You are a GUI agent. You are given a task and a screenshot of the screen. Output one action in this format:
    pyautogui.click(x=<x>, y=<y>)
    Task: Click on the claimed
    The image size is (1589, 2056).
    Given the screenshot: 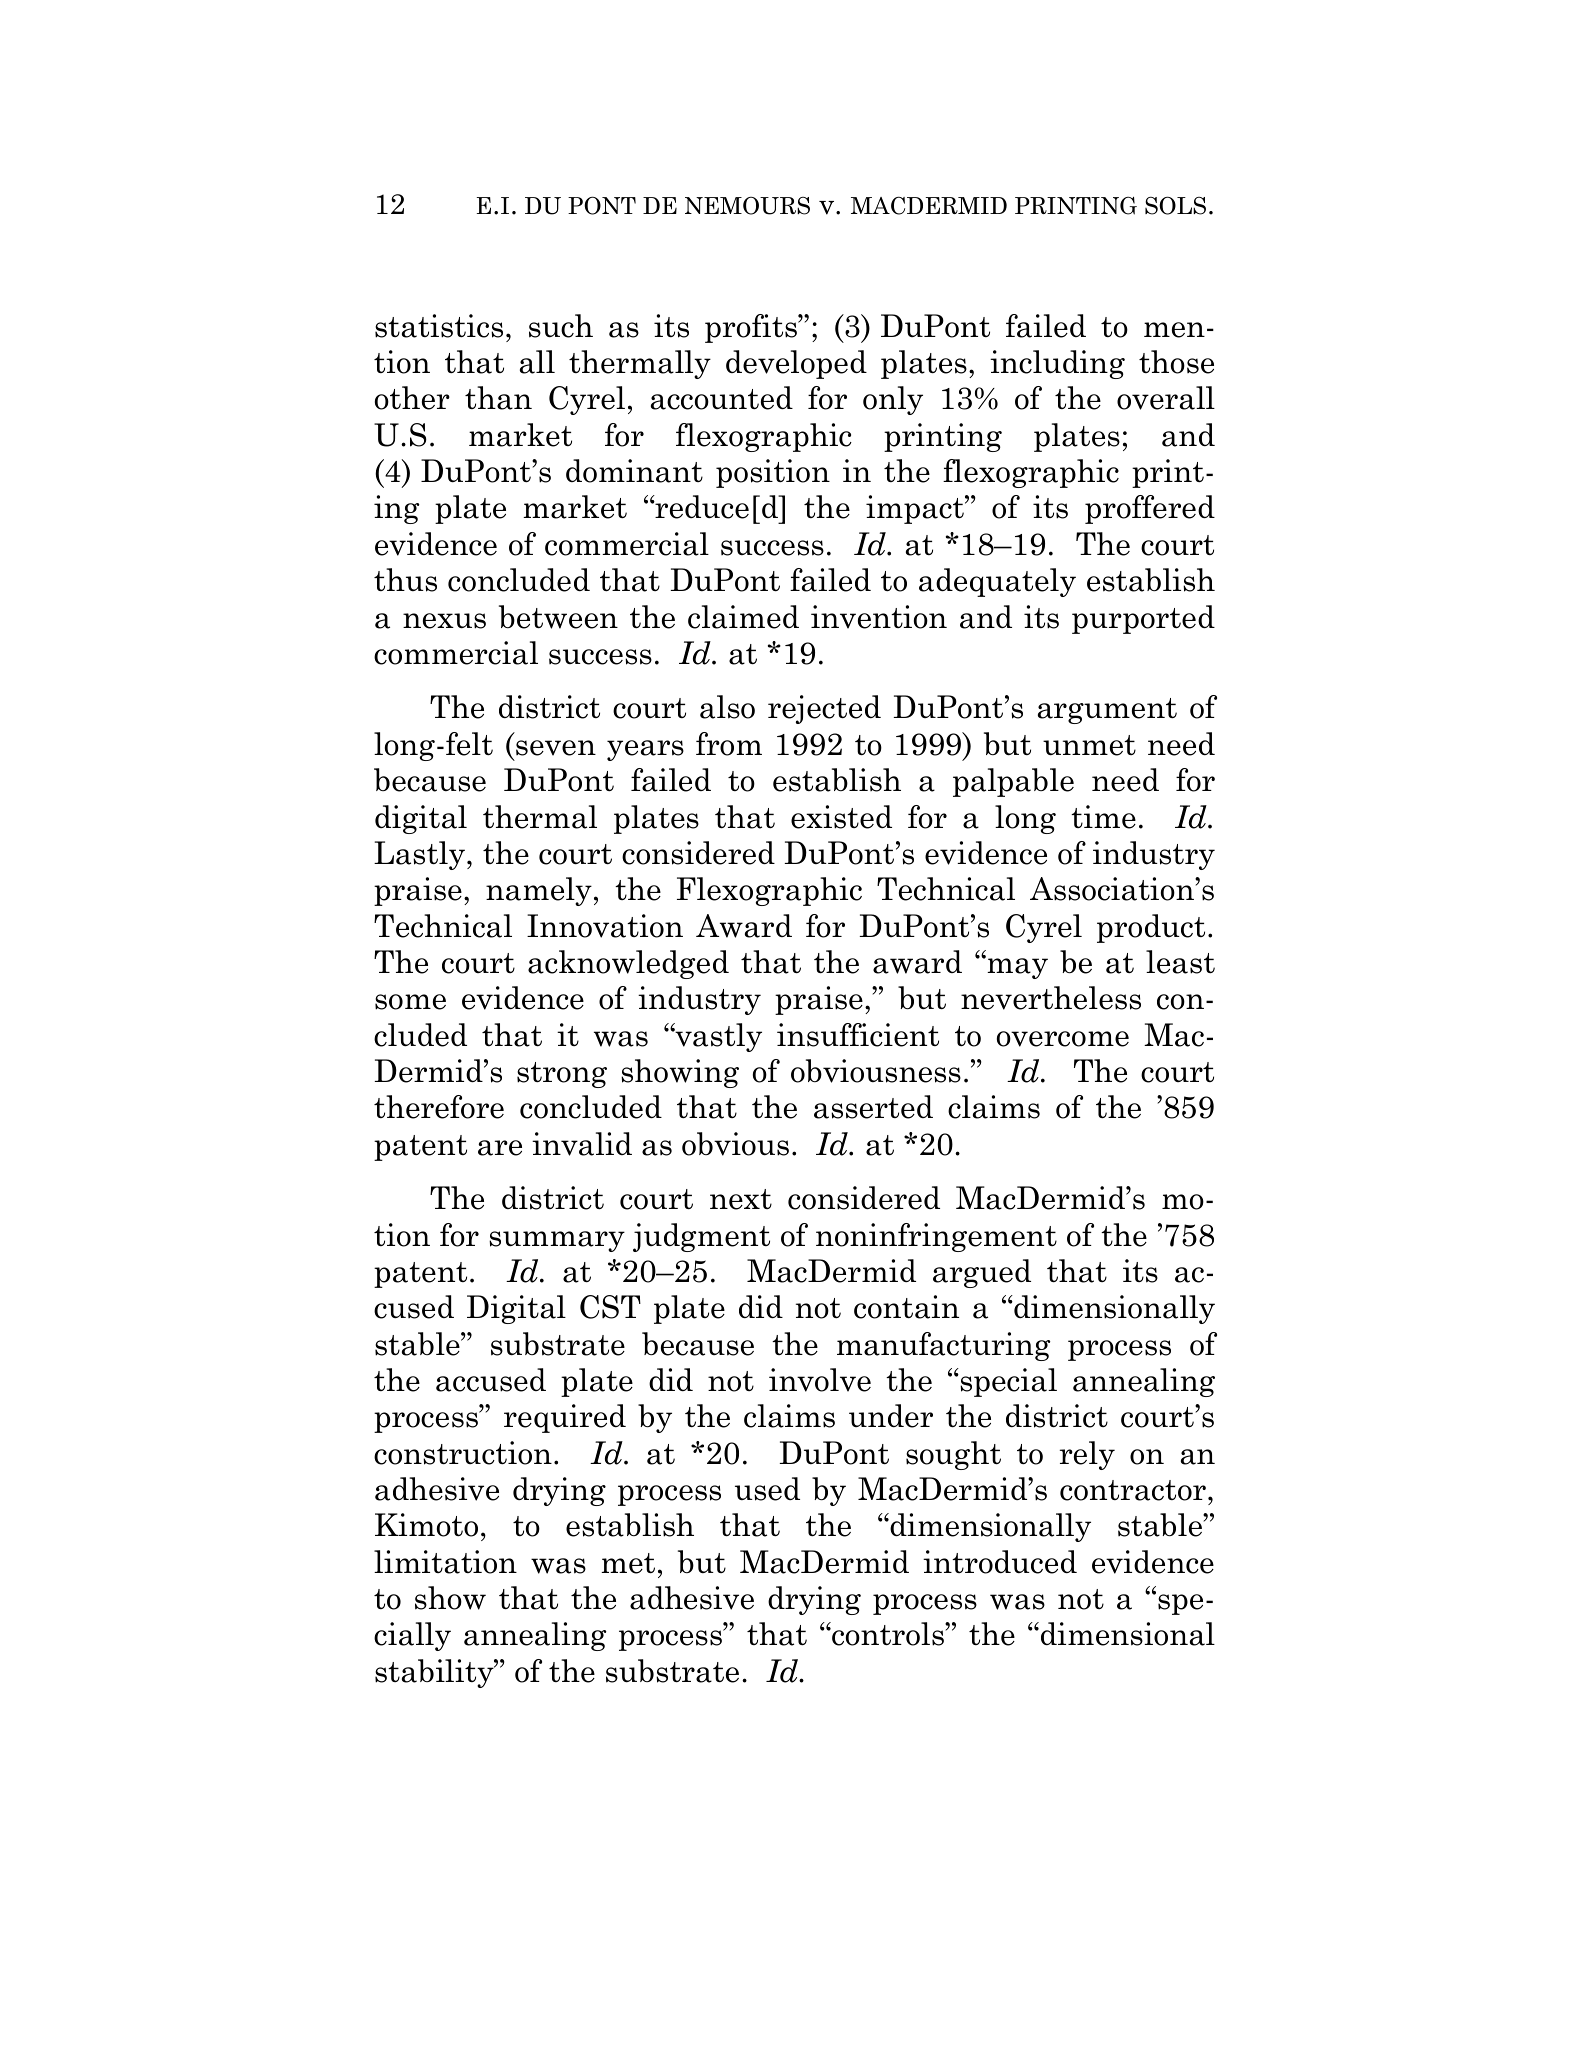 What is the action you would take?
    pyautogui.click(x=743, y=617)
